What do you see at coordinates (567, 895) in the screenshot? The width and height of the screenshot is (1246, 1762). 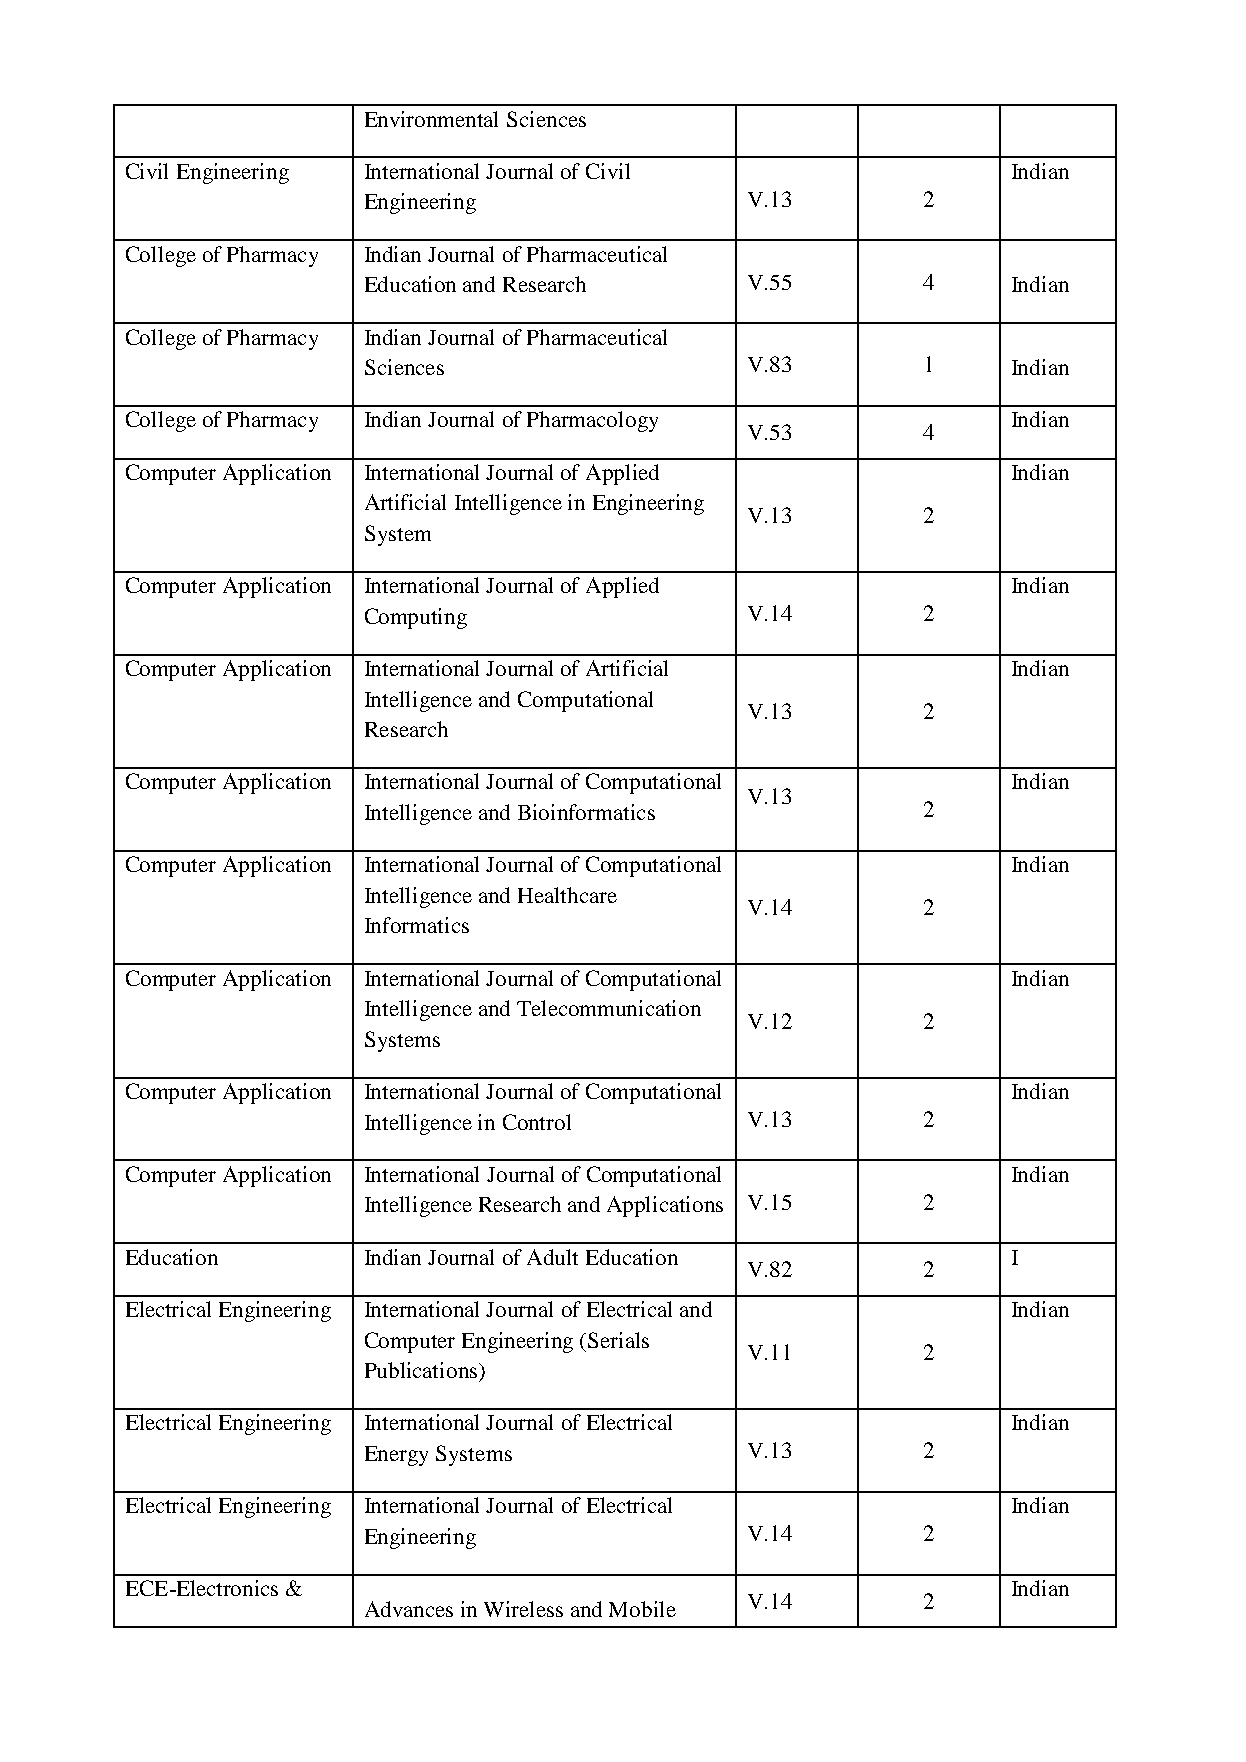 I see `Healthcare` at bounding box center [567, 895].
